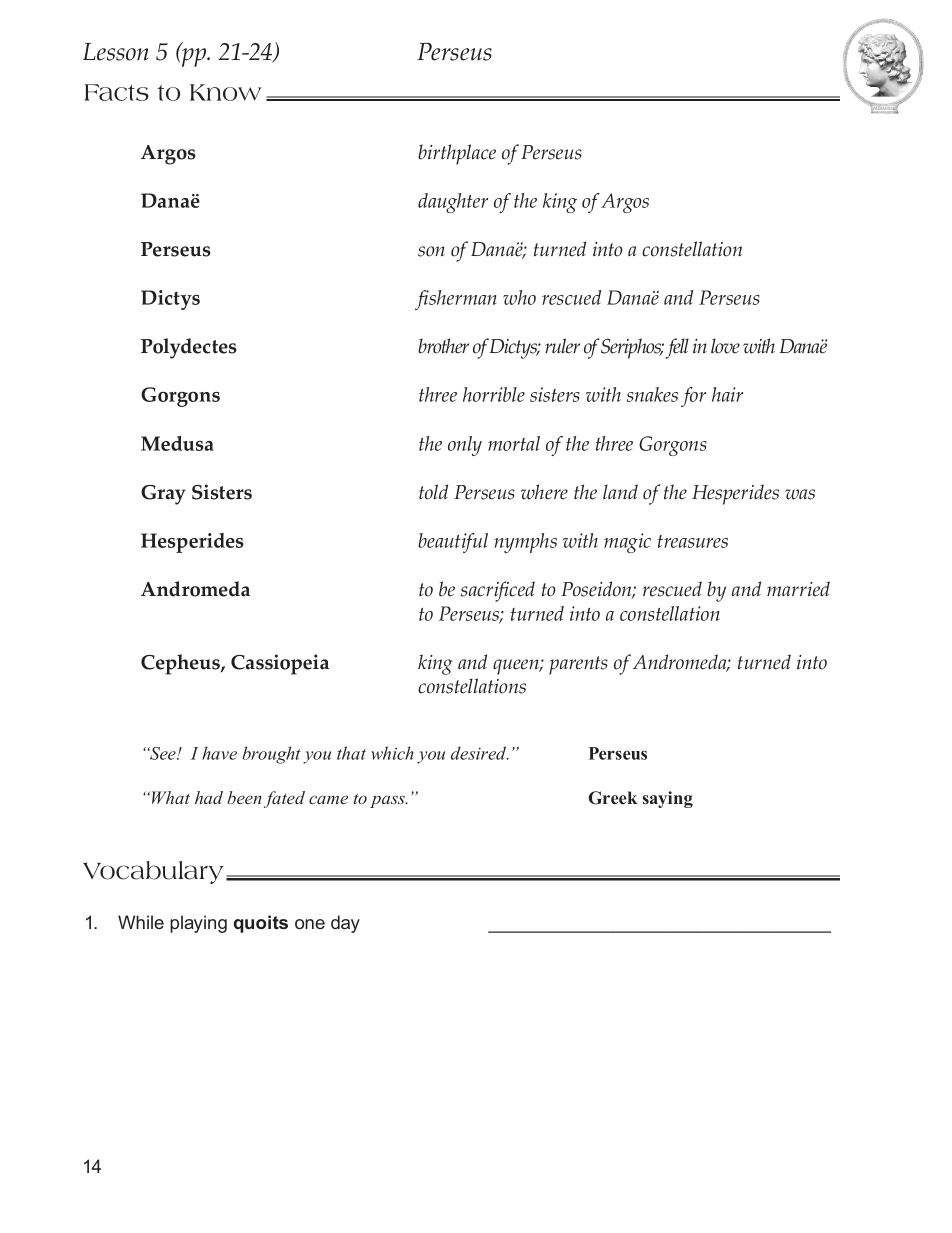 Image resolution: width=952 pixels, height=1233 pixels. Describe the element at coordinates (453, 203) in the screenshot. I see `daughter` at that location.
